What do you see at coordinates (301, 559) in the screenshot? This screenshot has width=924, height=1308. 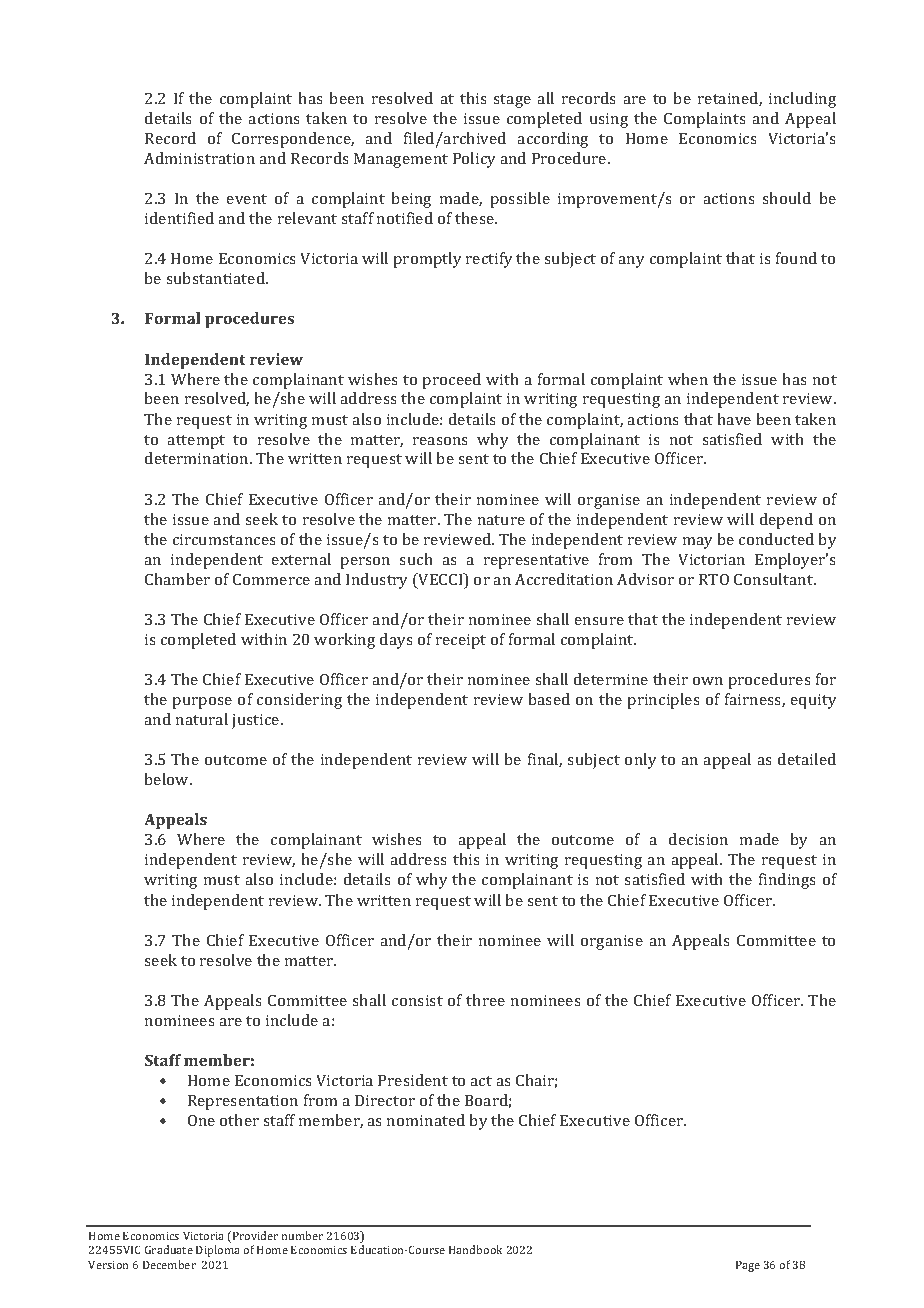 I see `external` at bounding box center [301, 559].
